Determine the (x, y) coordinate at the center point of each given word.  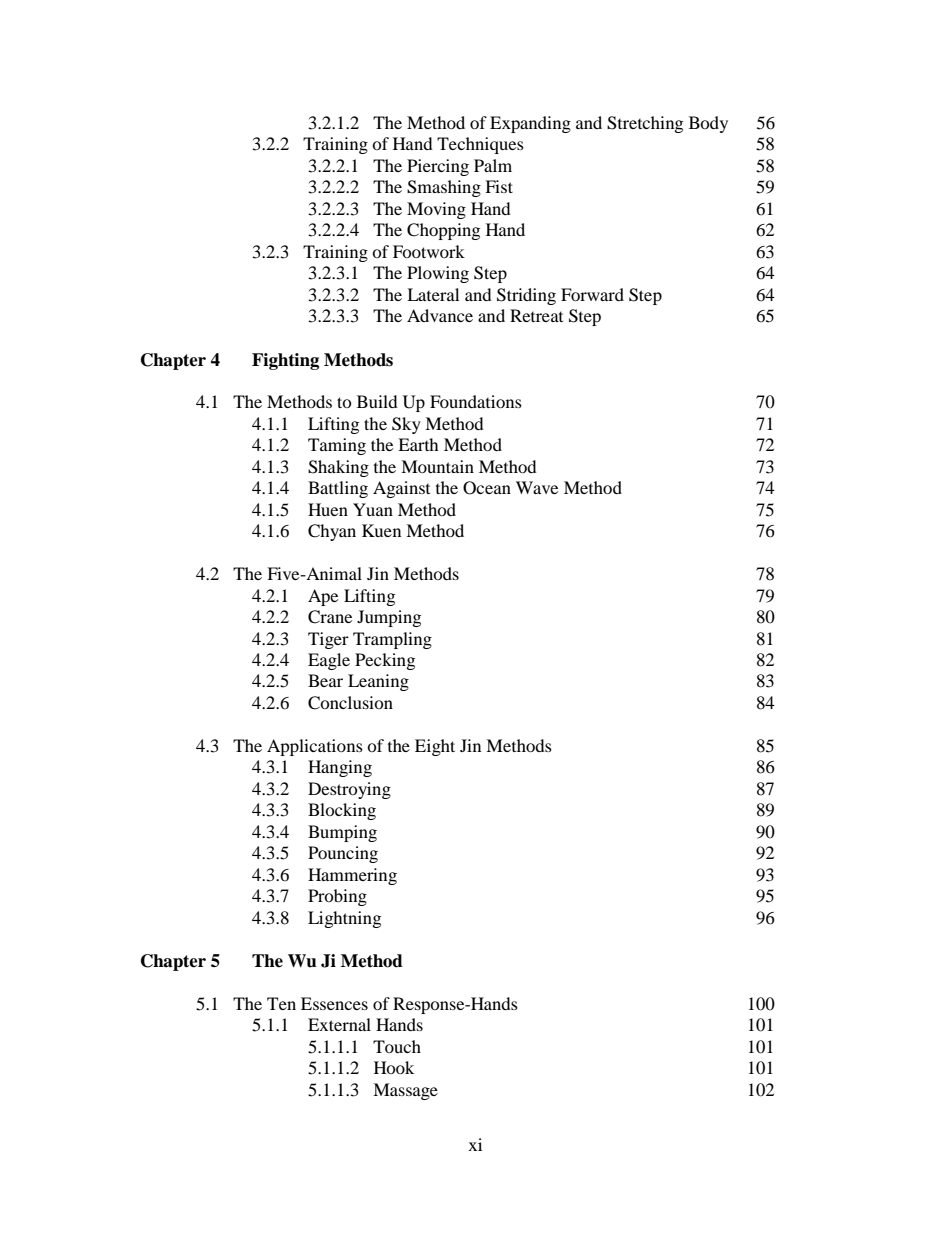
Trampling (392, 640)
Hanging (340, 768)
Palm (493, 165)
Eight (435, 747)
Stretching (645, 124)
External (339, 1024)
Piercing (438, 167)
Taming (337, 446)
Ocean (487, 488)
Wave (537, 487)
